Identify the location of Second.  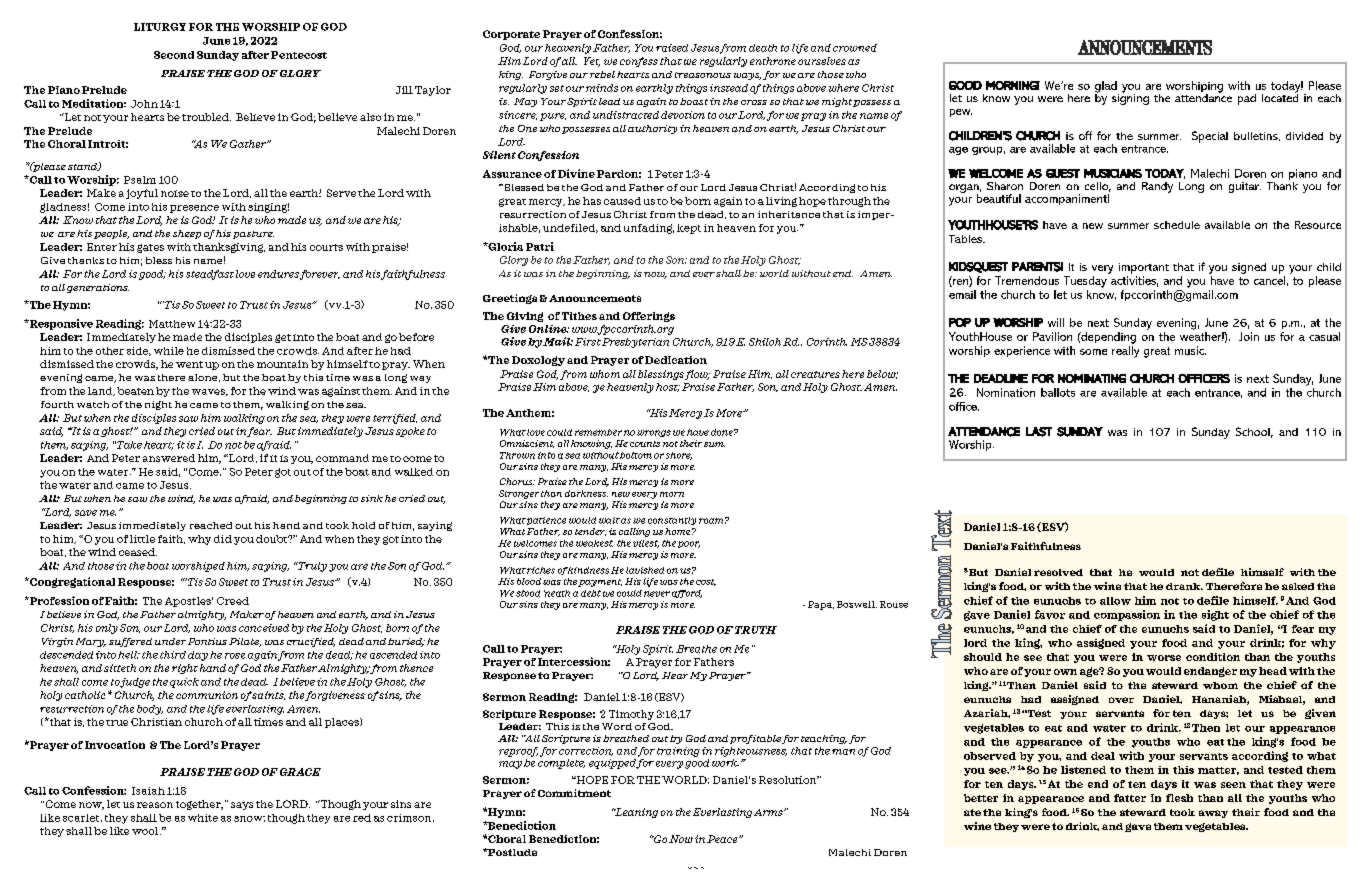
(174, 55).
